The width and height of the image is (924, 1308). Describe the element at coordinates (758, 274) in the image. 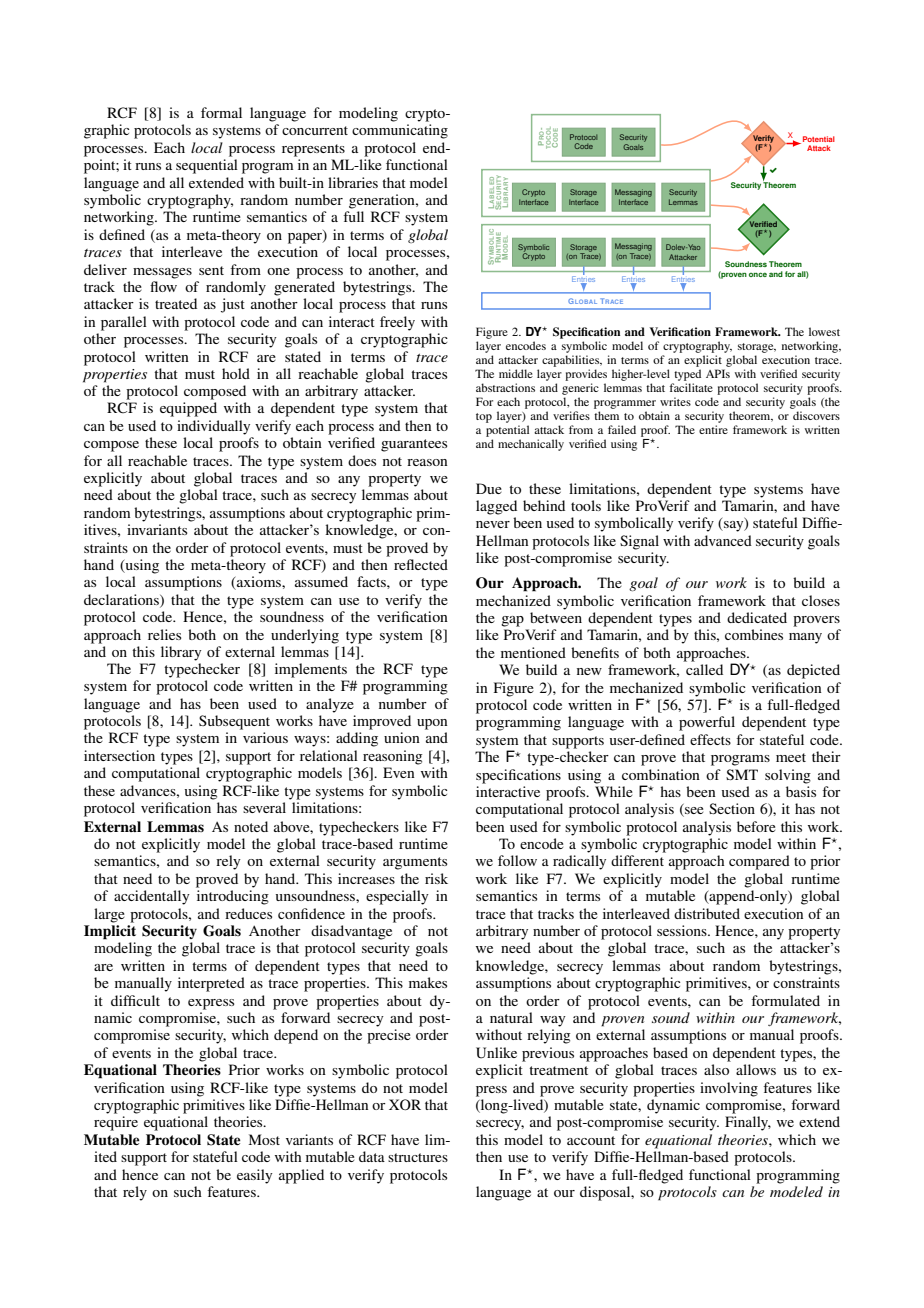

I see `once` at that location.
